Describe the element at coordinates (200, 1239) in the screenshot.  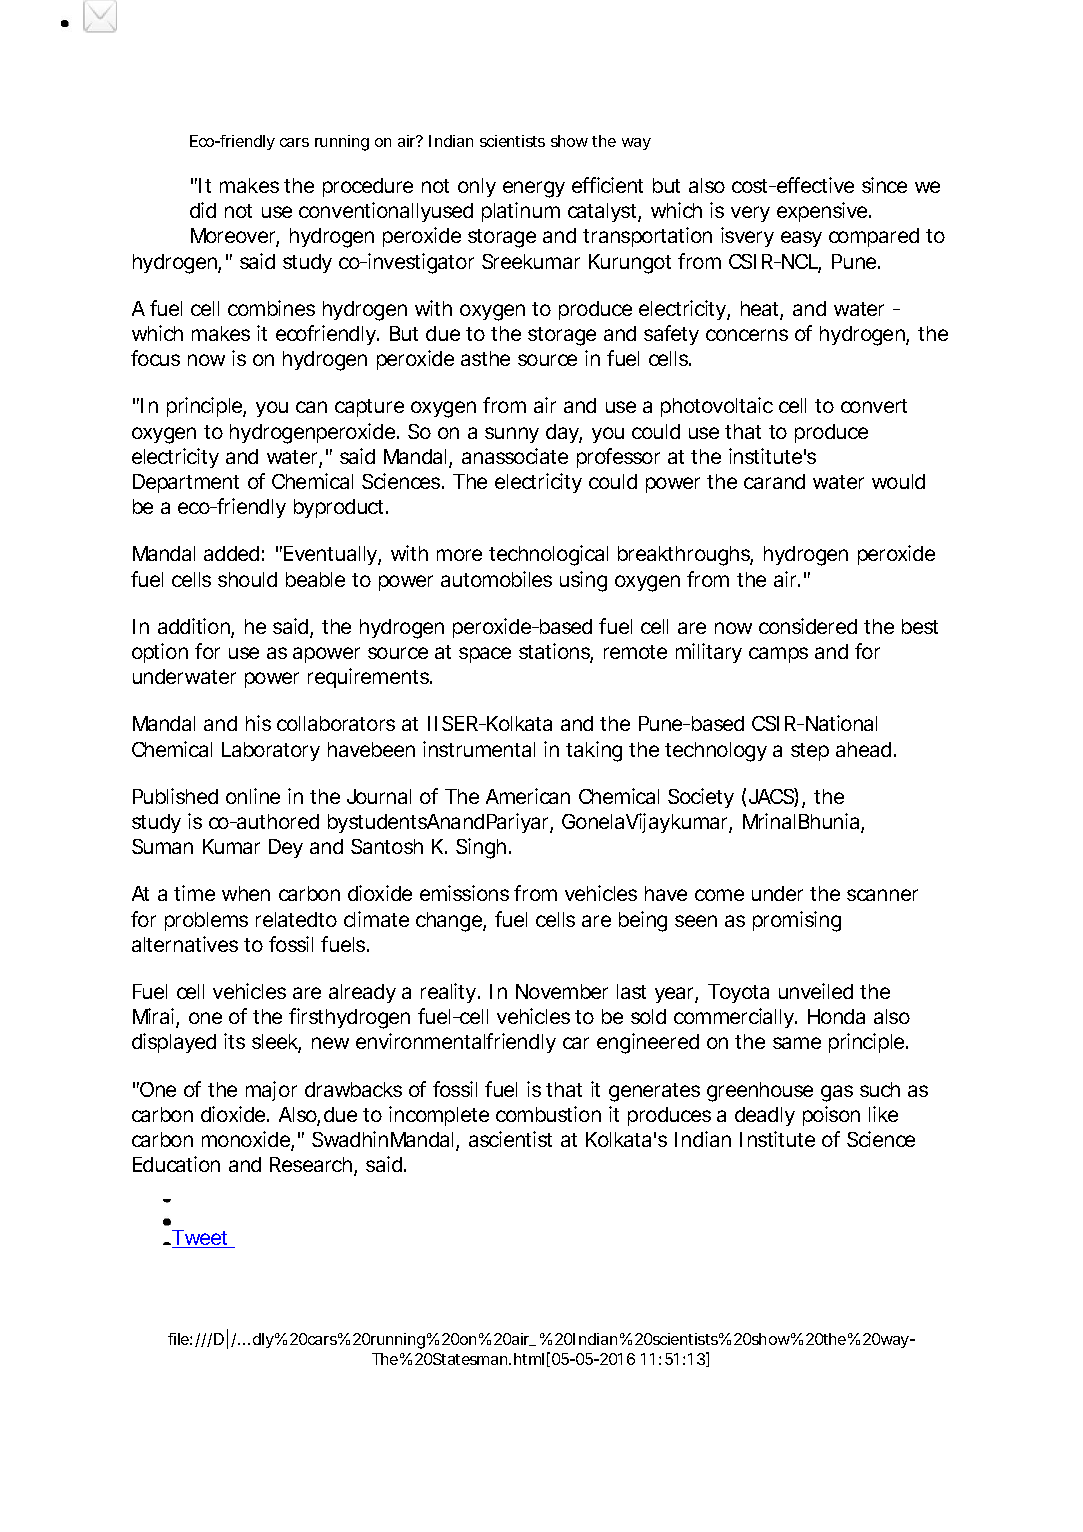
I see `Tweet` at that location.
